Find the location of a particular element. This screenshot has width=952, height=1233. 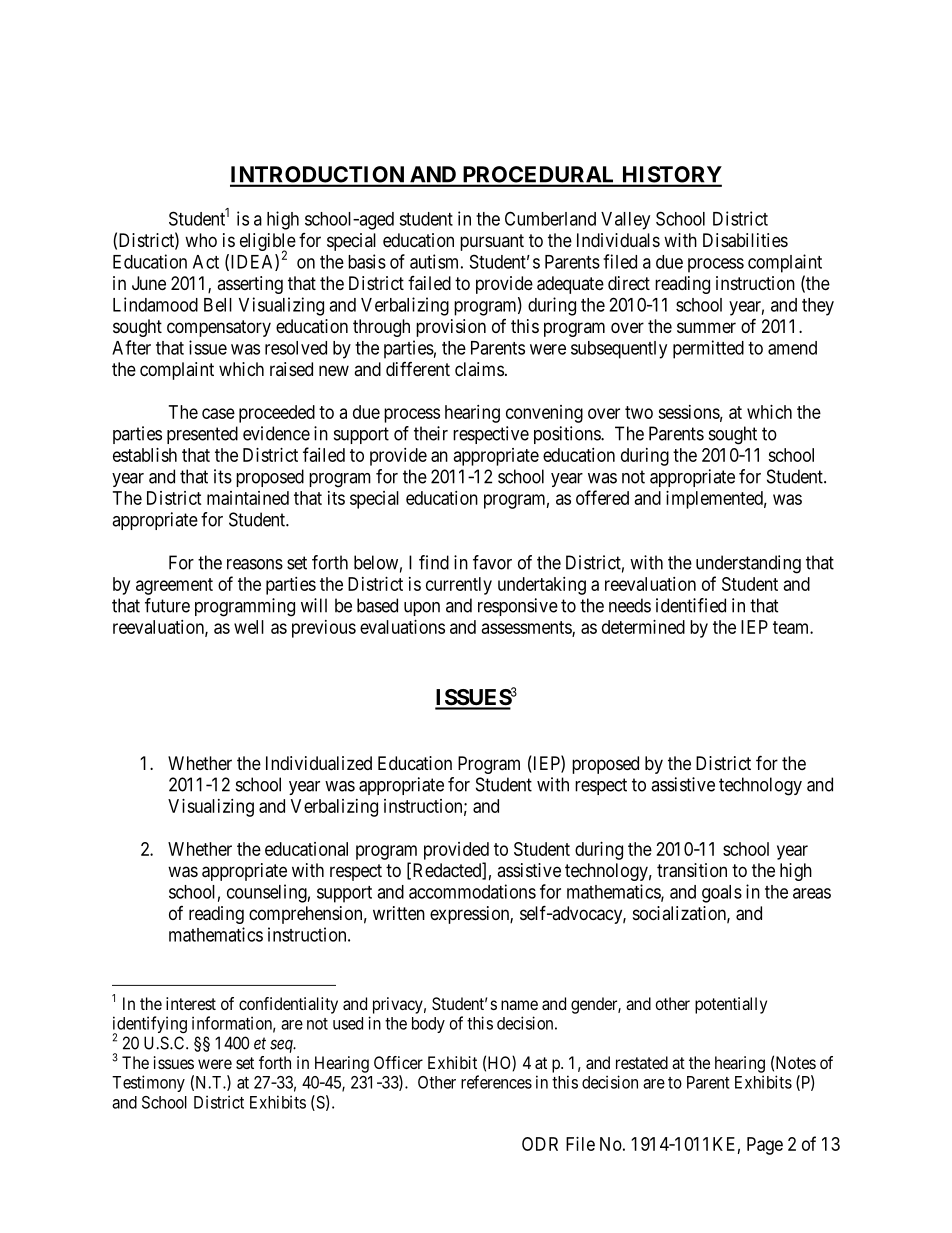

pursuant is located at coordinates (492, 242).
